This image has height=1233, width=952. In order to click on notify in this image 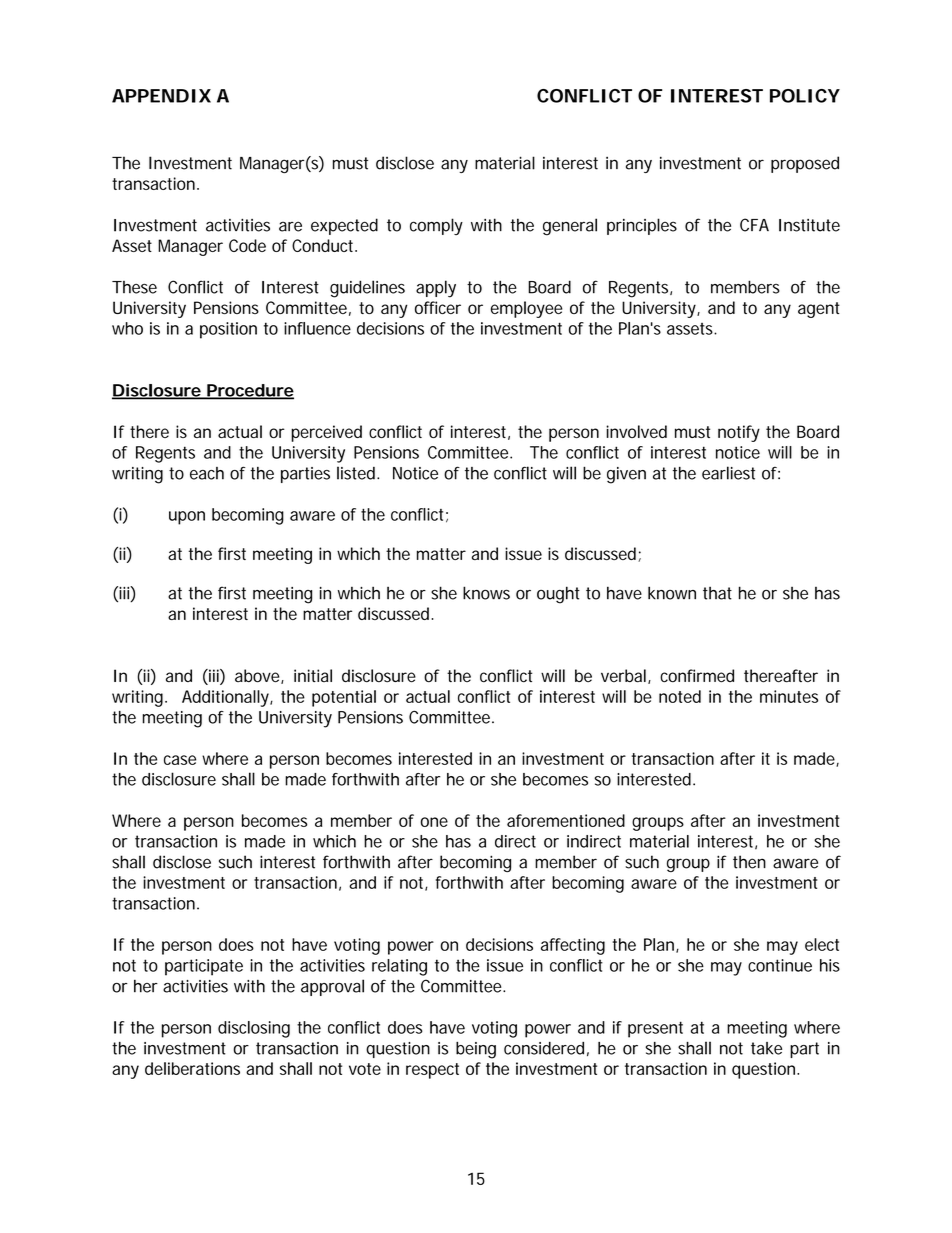, I will do `click(739, 433)`.
